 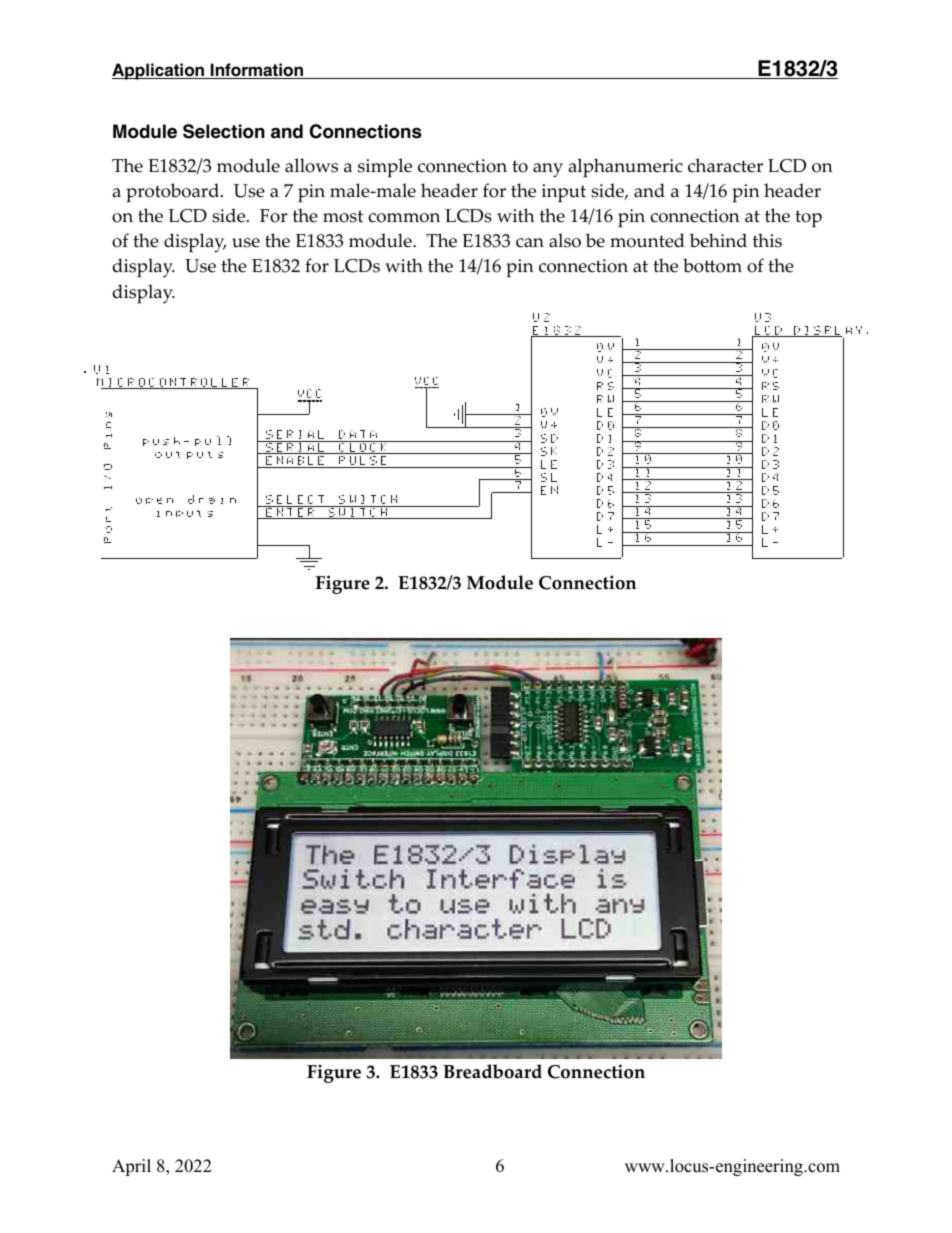 I want to click on character, so click(x=725, y=165).
